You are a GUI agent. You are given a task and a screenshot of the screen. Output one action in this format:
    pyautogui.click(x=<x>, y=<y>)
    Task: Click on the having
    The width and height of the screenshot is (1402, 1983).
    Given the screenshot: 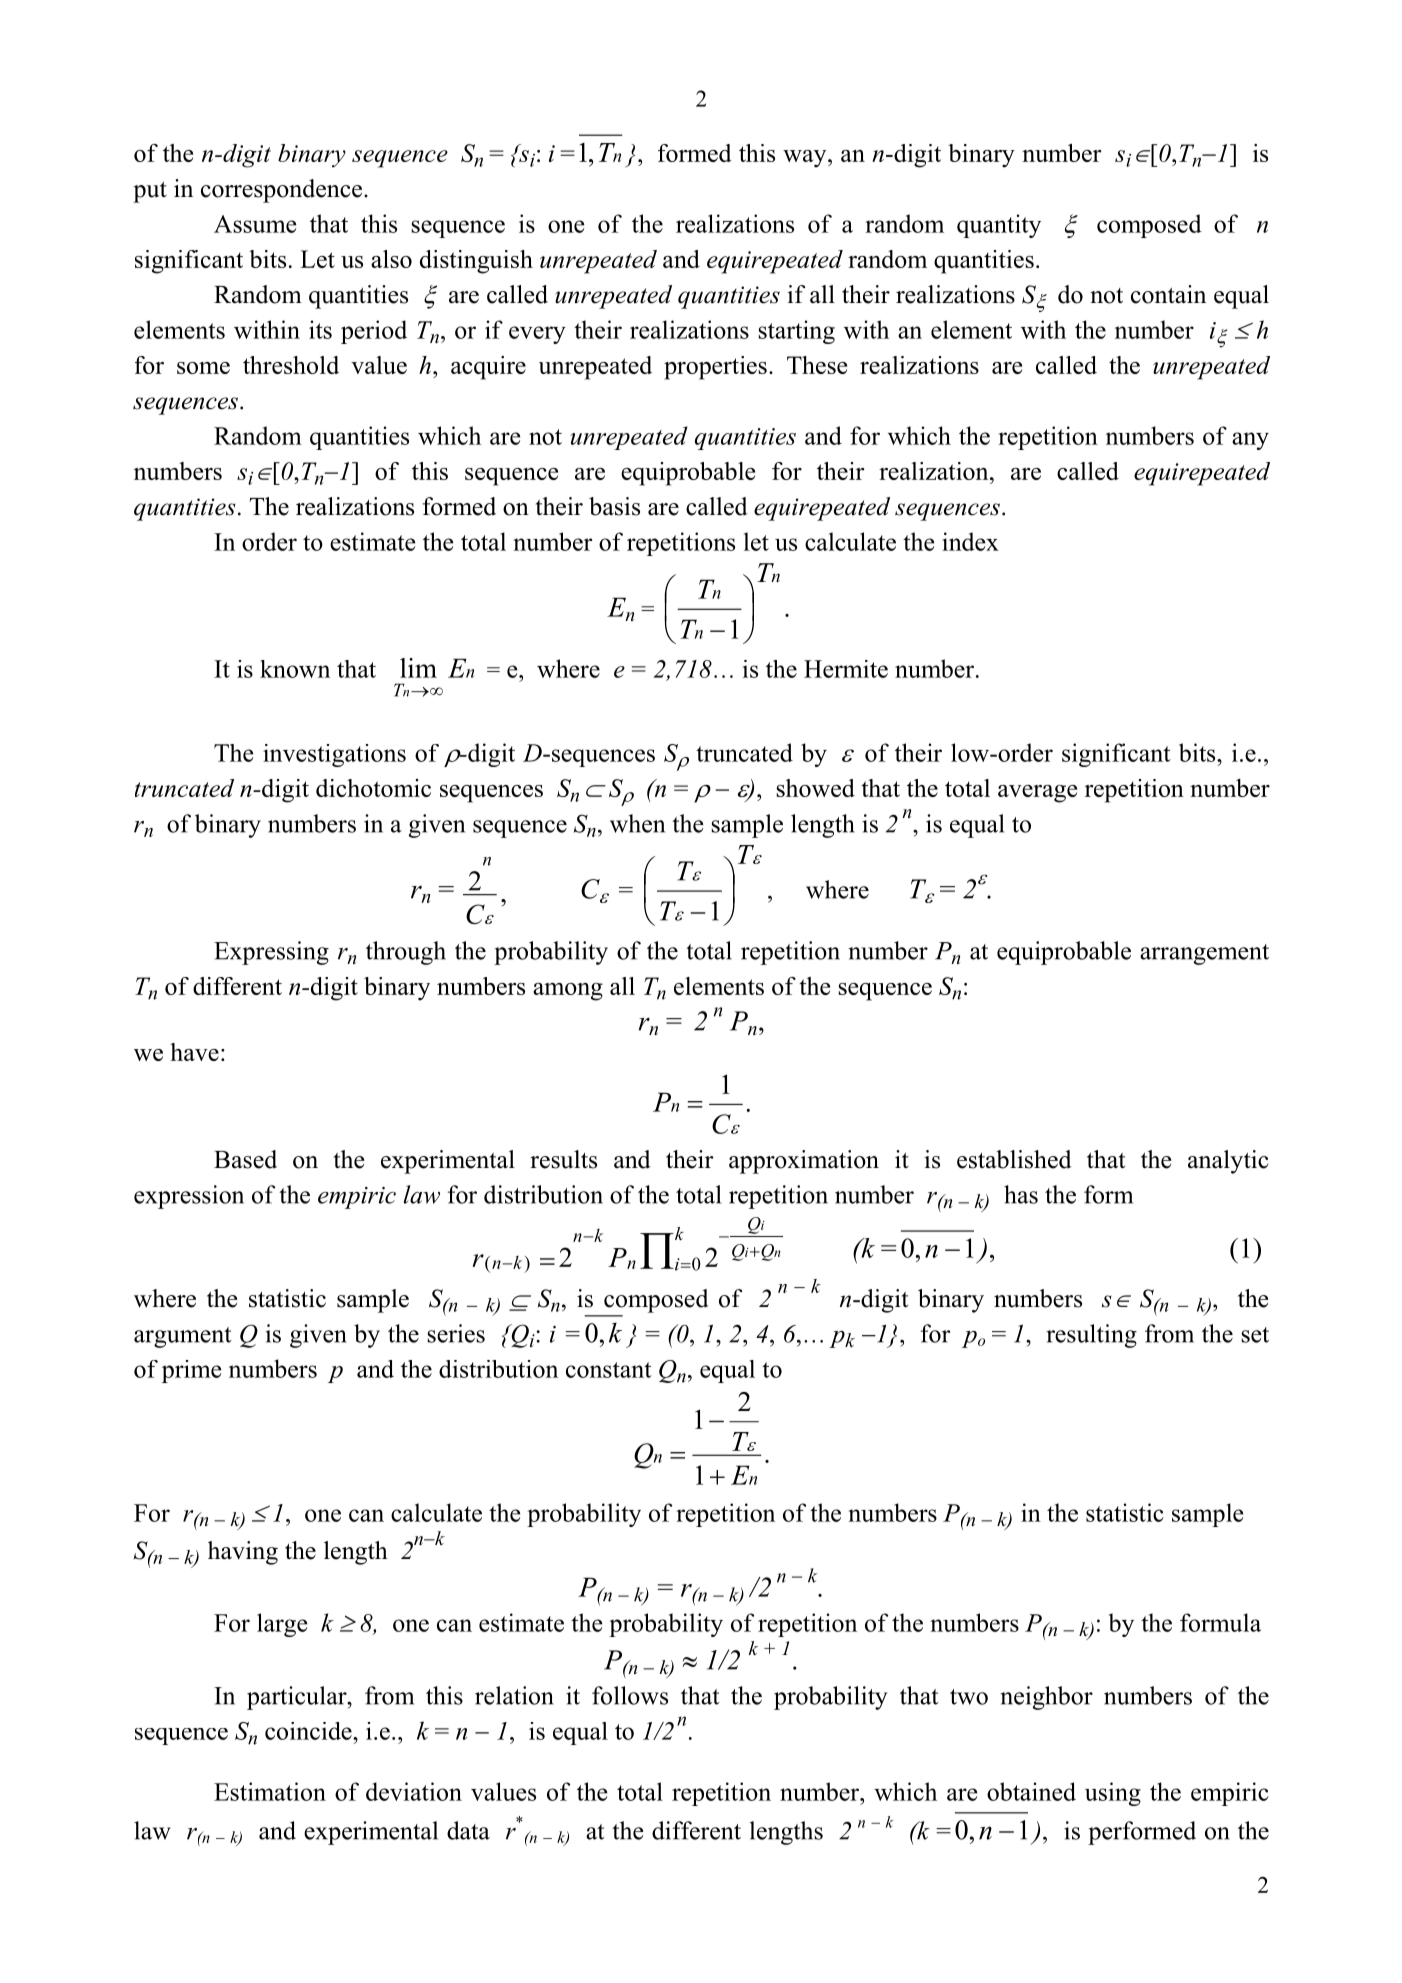 What is the action you would take?
    pyautogui.click(x=243, y=1553)
